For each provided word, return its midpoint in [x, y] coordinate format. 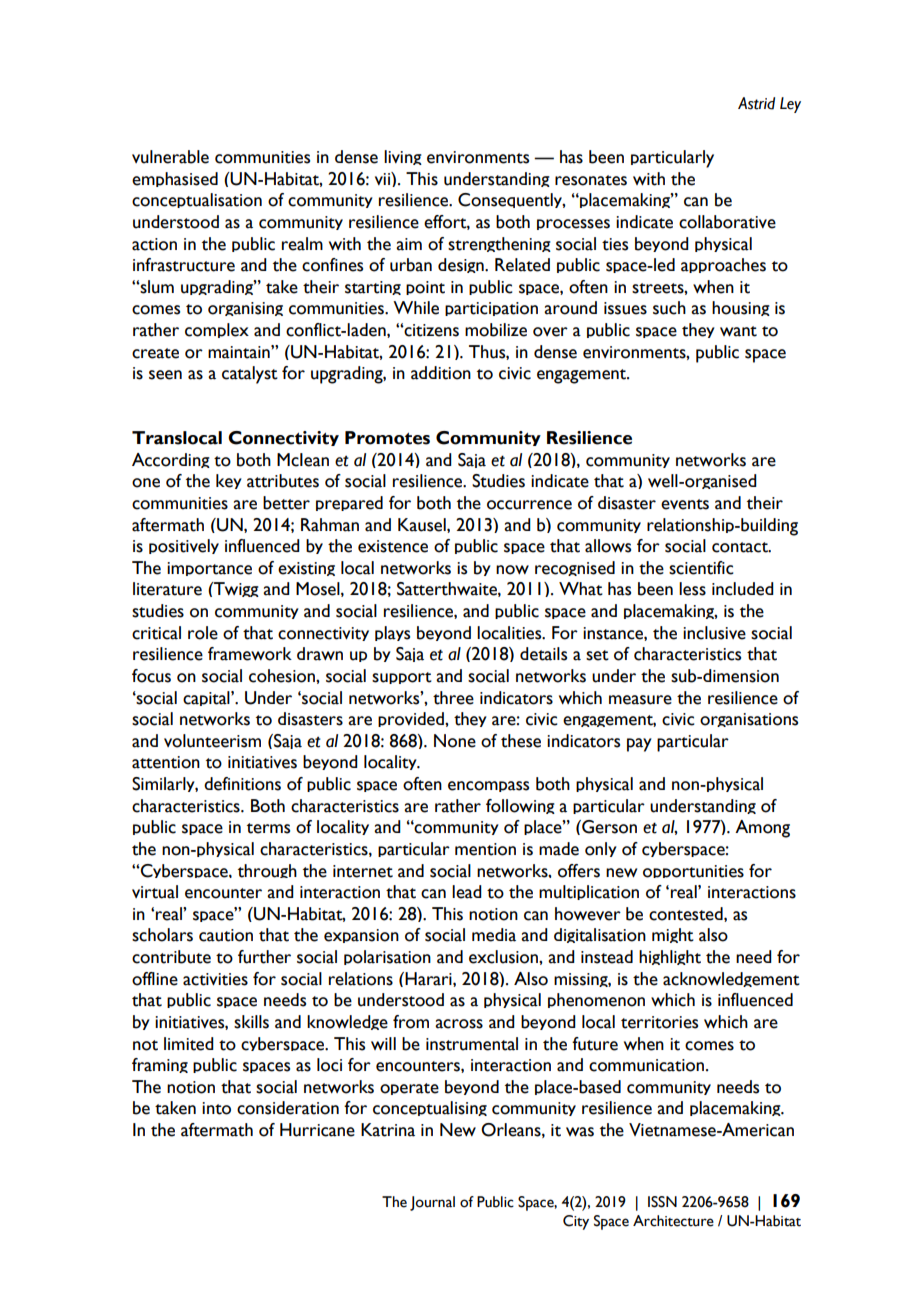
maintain [240, 352]
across [459, 1024]
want [738, 331]
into [216, 1108]
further [264, 957]
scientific [701, 568]
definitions [242, 784]
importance [209, 569]
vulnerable [170, 157]
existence [393, 546]
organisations [749, 720]
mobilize [496, 330]
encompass [488, 786]
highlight [670, 957]
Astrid [756, 103]
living [403, 157]
